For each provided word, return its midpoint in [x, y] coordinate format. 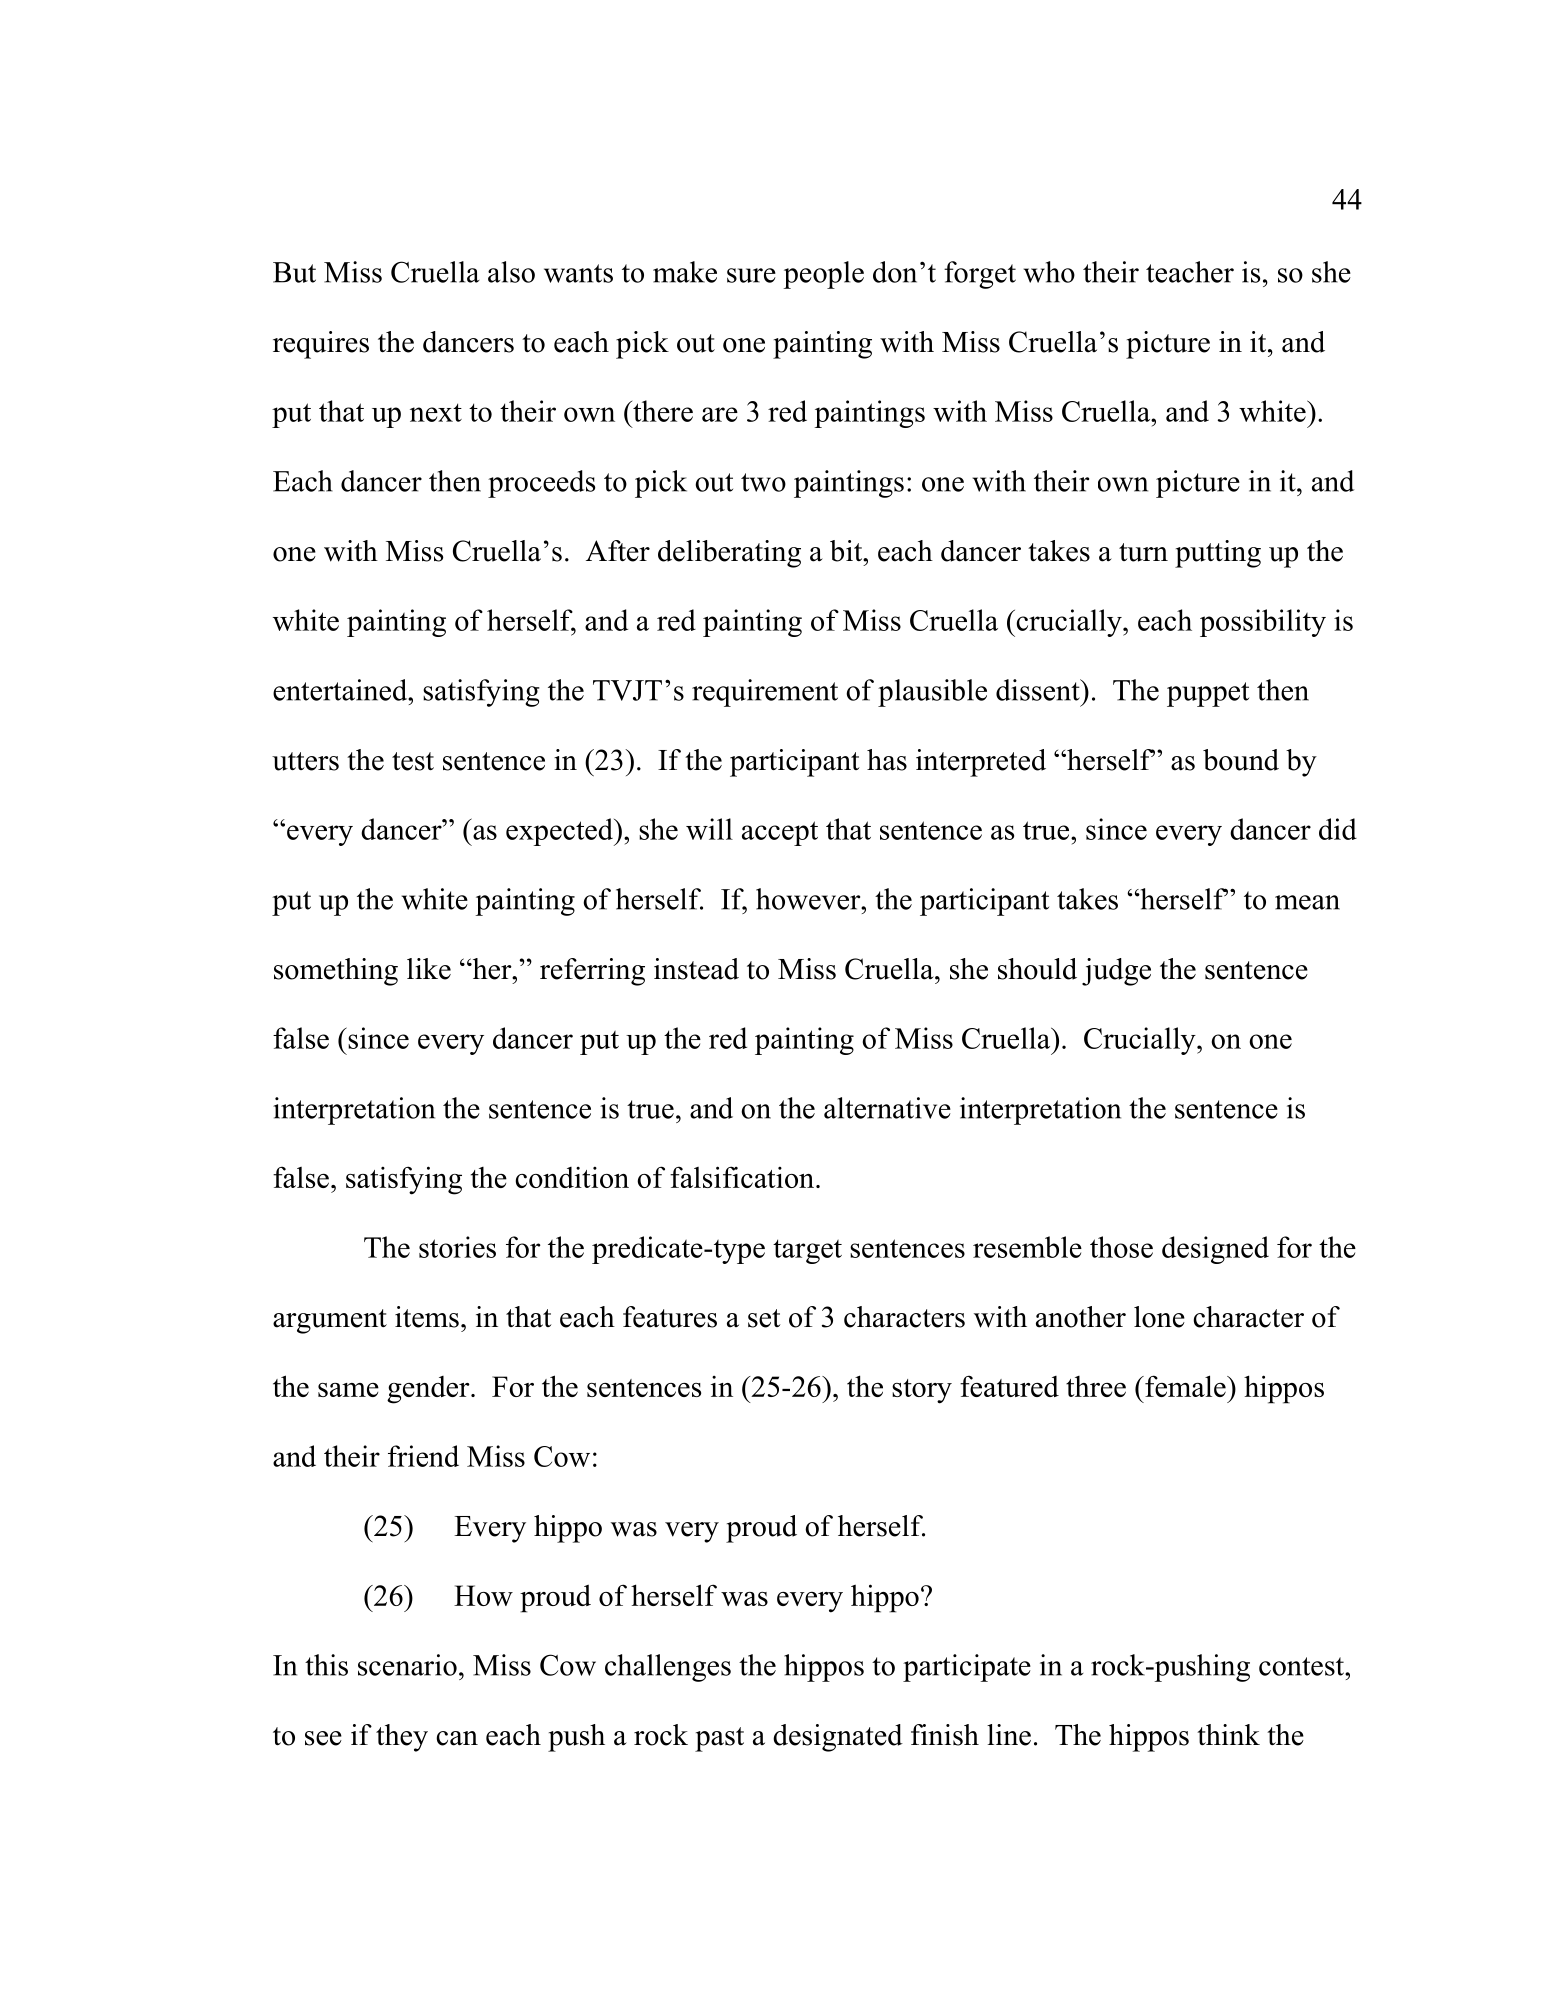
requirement [765, 693]
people [823, 275]
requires [321, 345]
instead [696, 969]
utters [305, 761]
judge [1116, 972]
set [764, 1318]
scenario [407, 1665]
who [1049, 272]
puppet [1208, 694]
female [1185, 1386]
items [427, 1317]
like [429, 969]
